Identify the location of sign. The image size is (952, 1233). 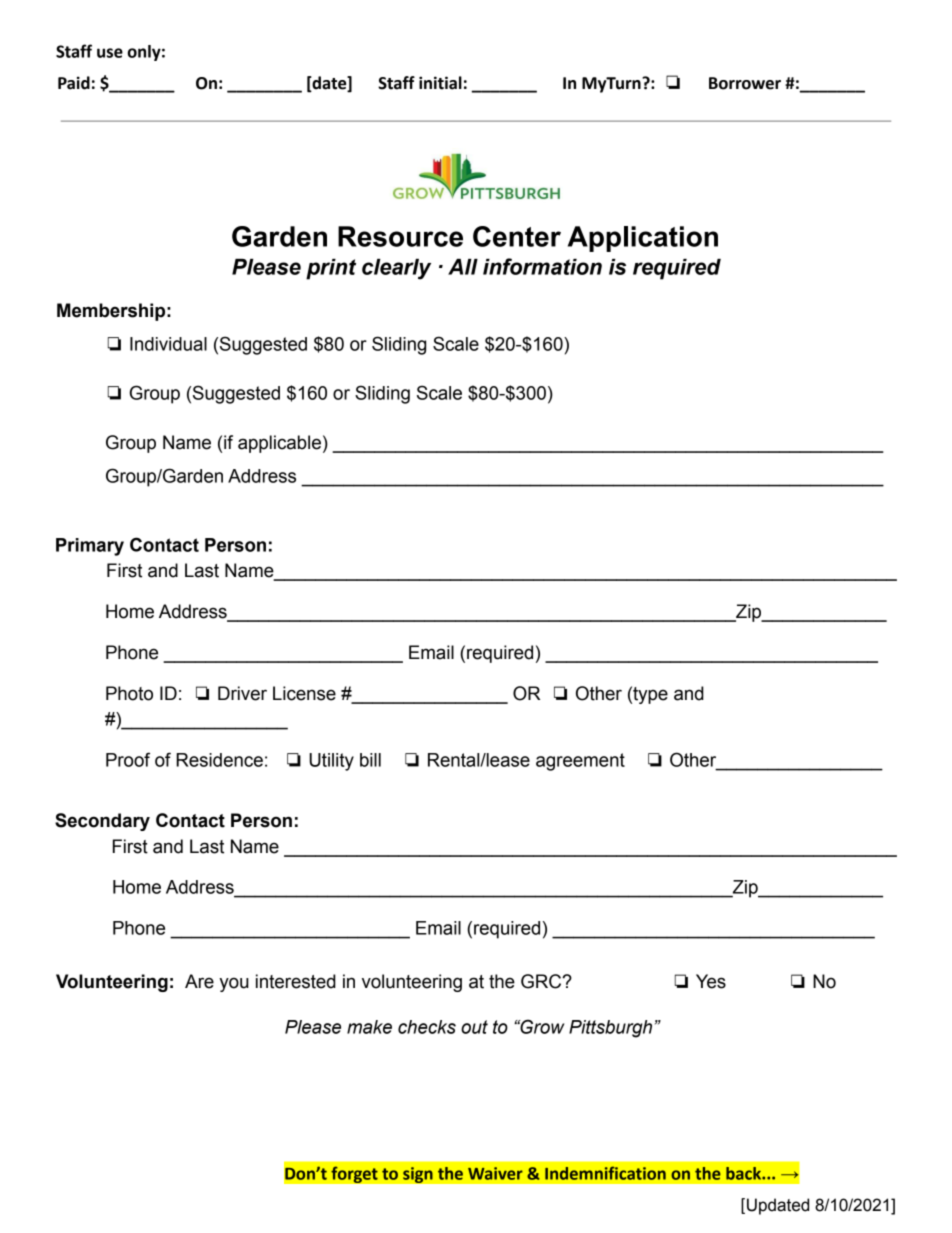
(418, 1175).
